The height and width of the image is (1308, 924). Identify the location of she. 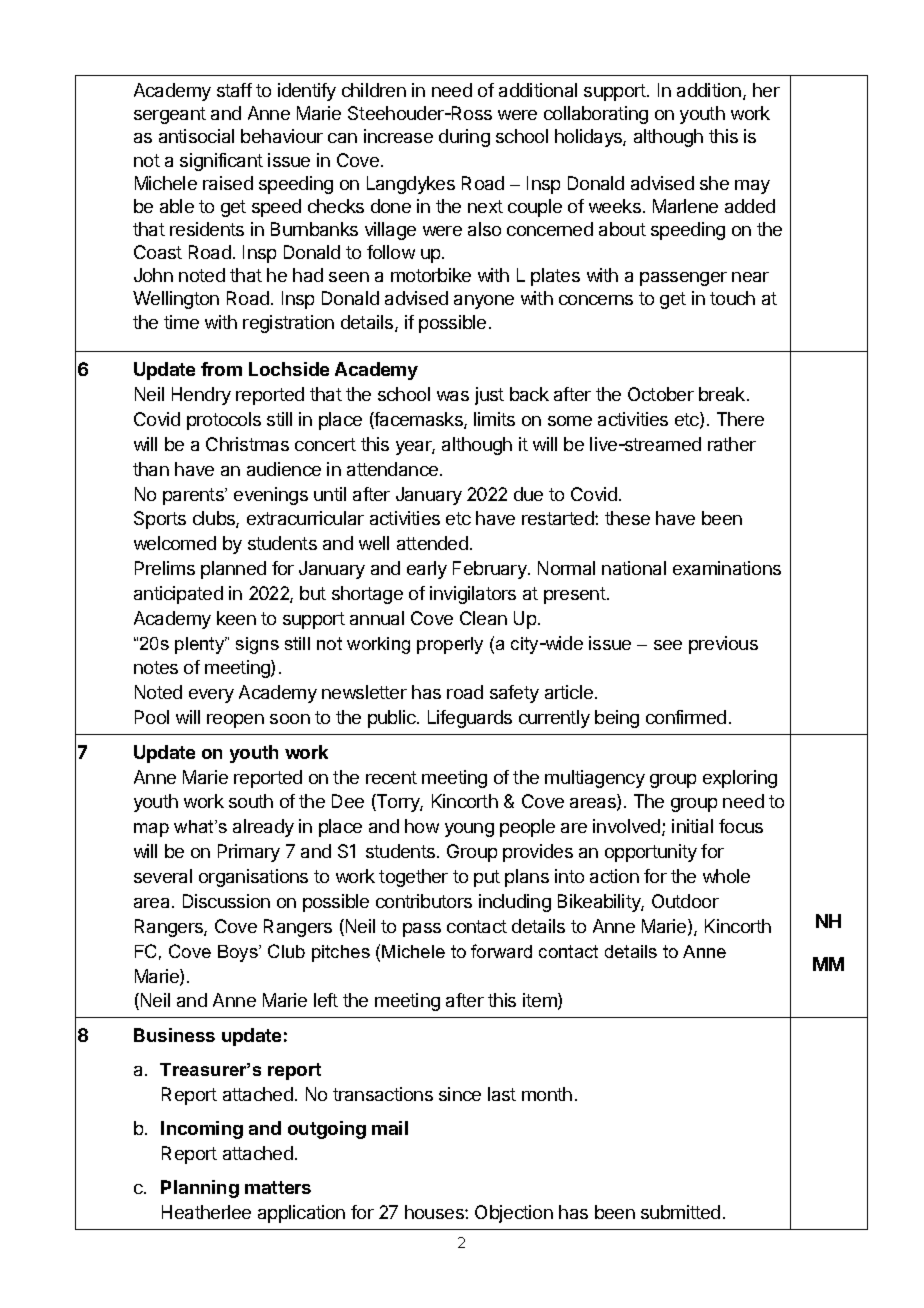
(714, 183).
